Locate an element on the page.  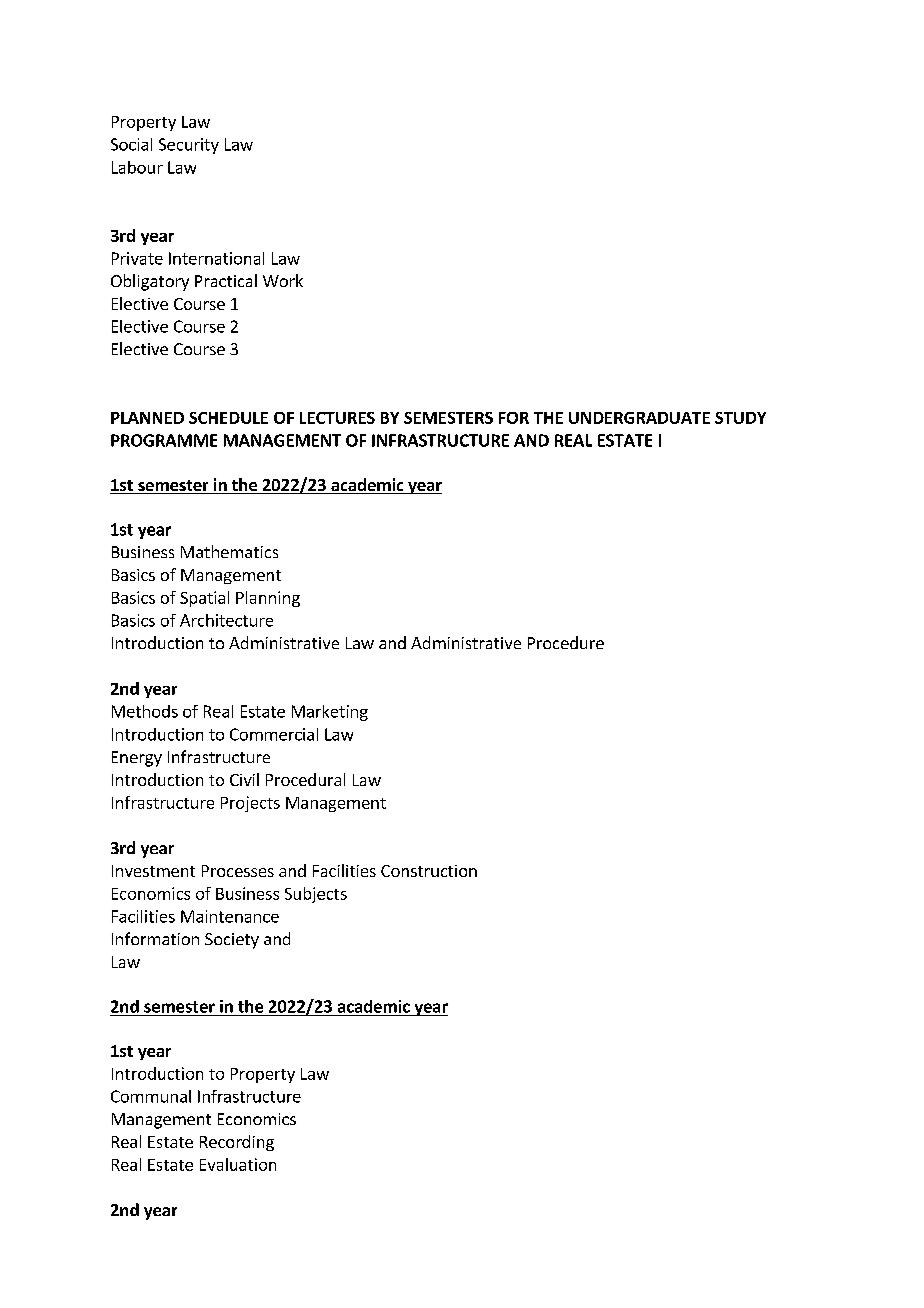
Recording is located at coordinates (237, 1143).
